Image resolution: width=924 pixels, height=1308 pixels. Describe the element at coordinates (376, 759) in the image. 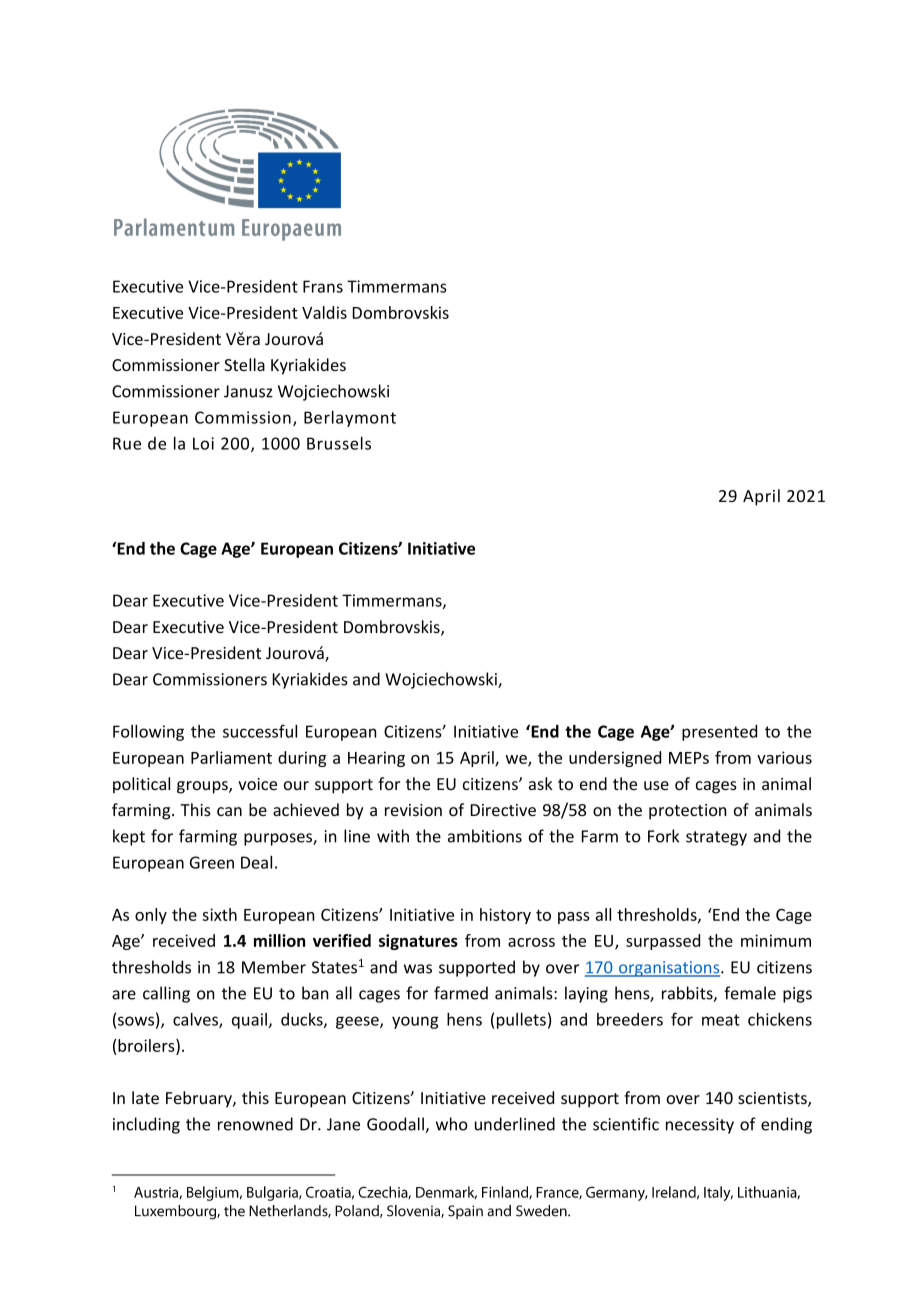

I see `Hearing` at that location.
